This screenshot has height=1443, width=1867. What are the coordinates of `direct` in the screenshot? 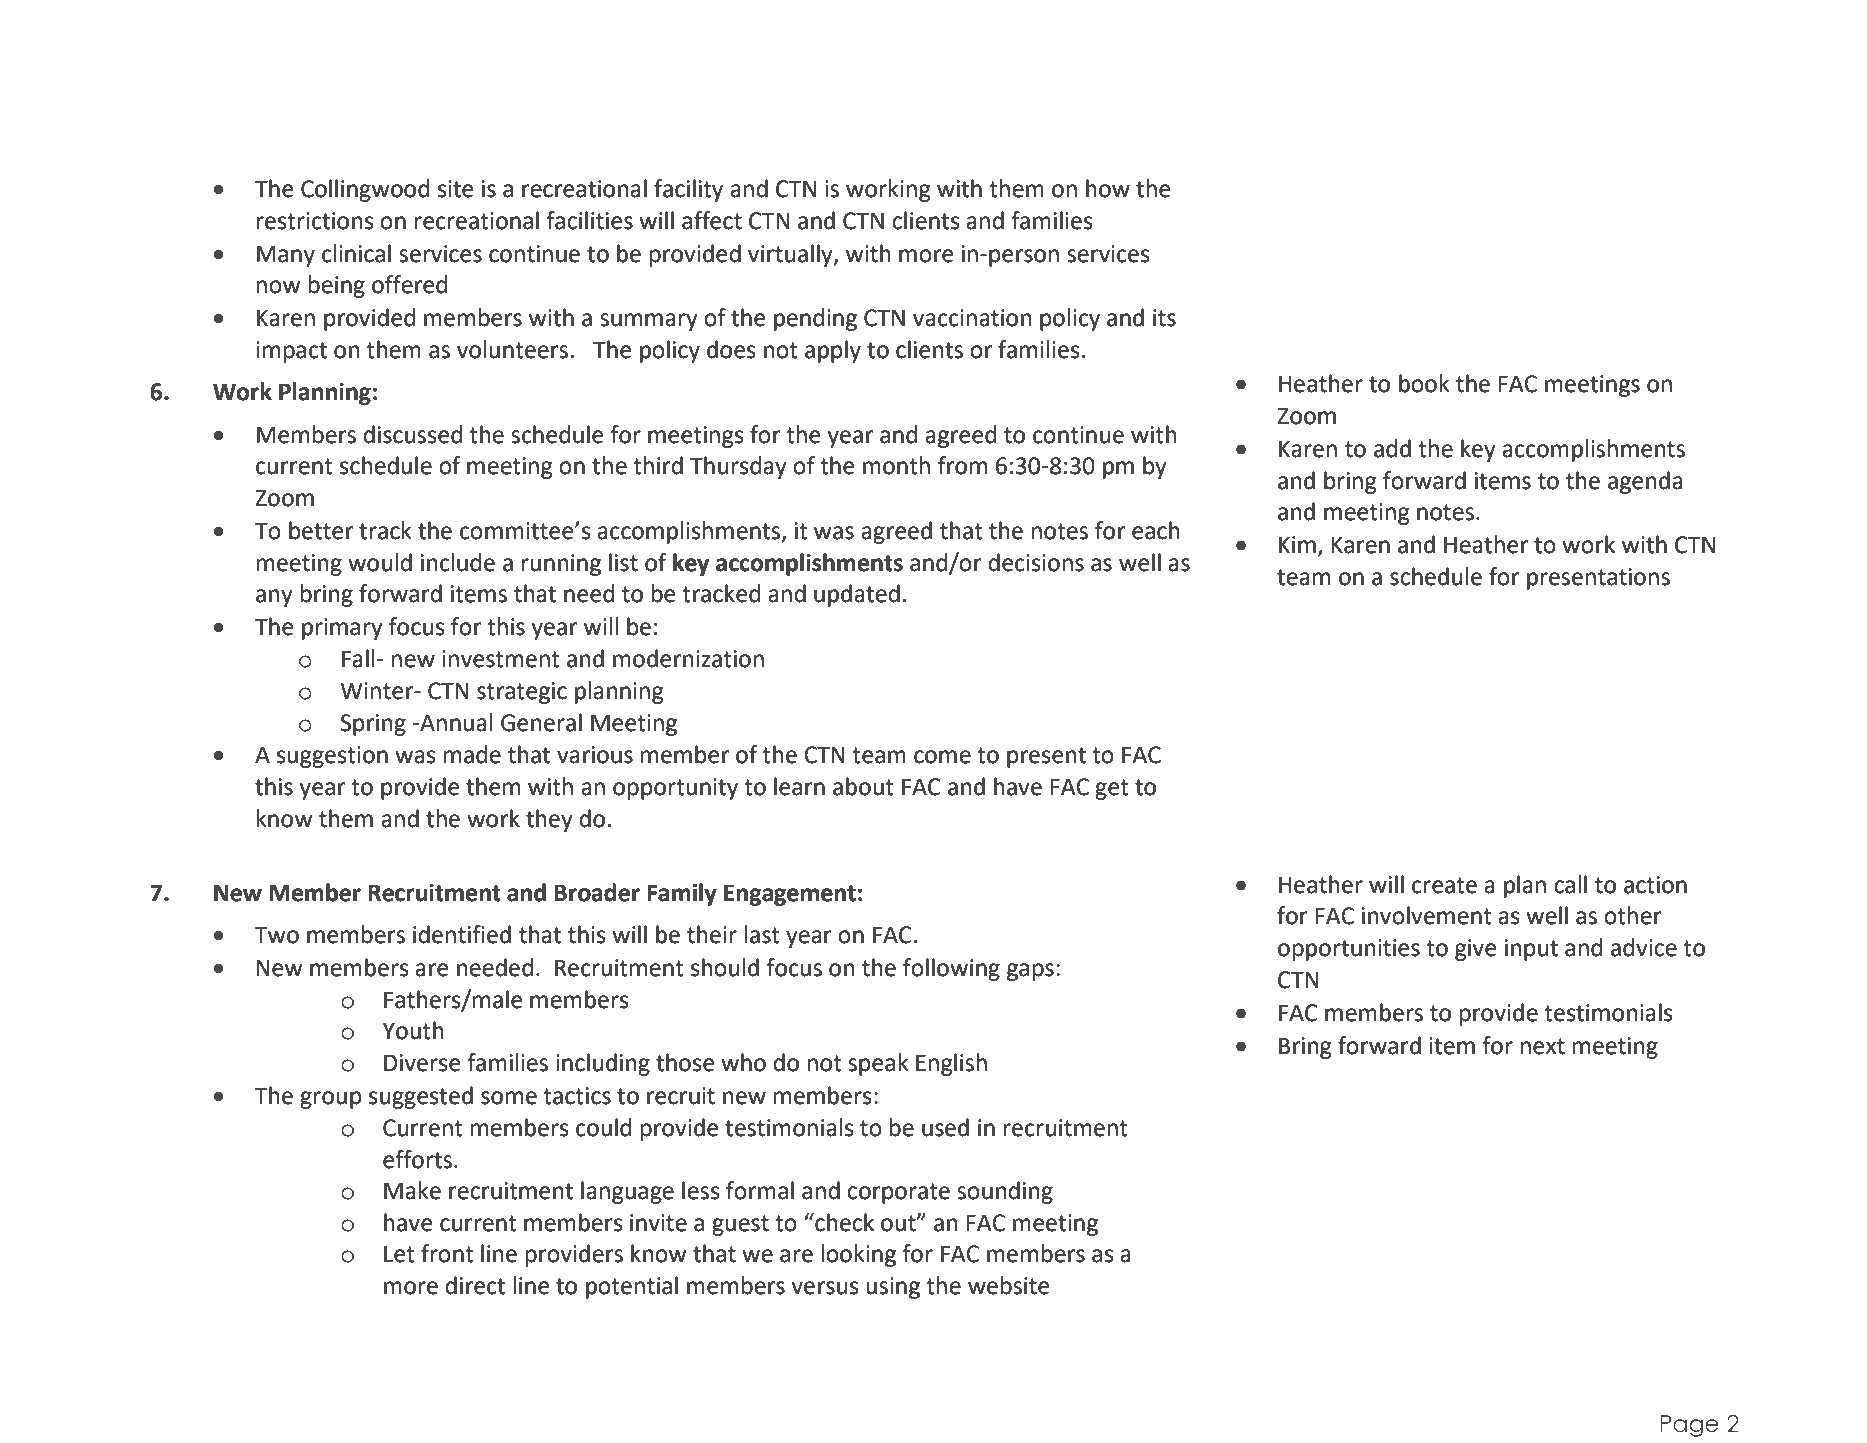 It's located at (475, 1285).
